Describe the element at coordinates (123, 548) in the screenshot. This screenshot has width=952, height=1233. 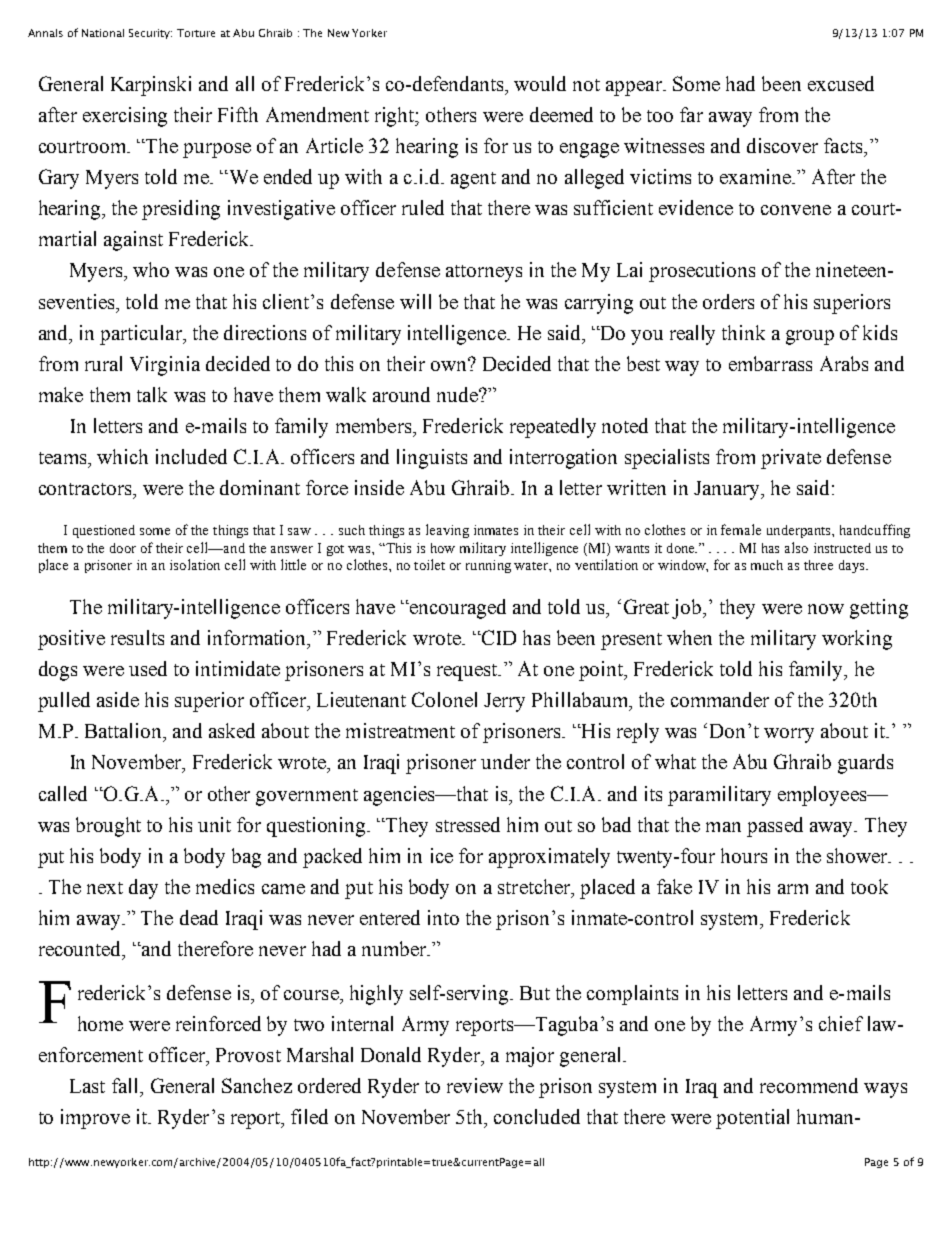
I see `door` at that location.
